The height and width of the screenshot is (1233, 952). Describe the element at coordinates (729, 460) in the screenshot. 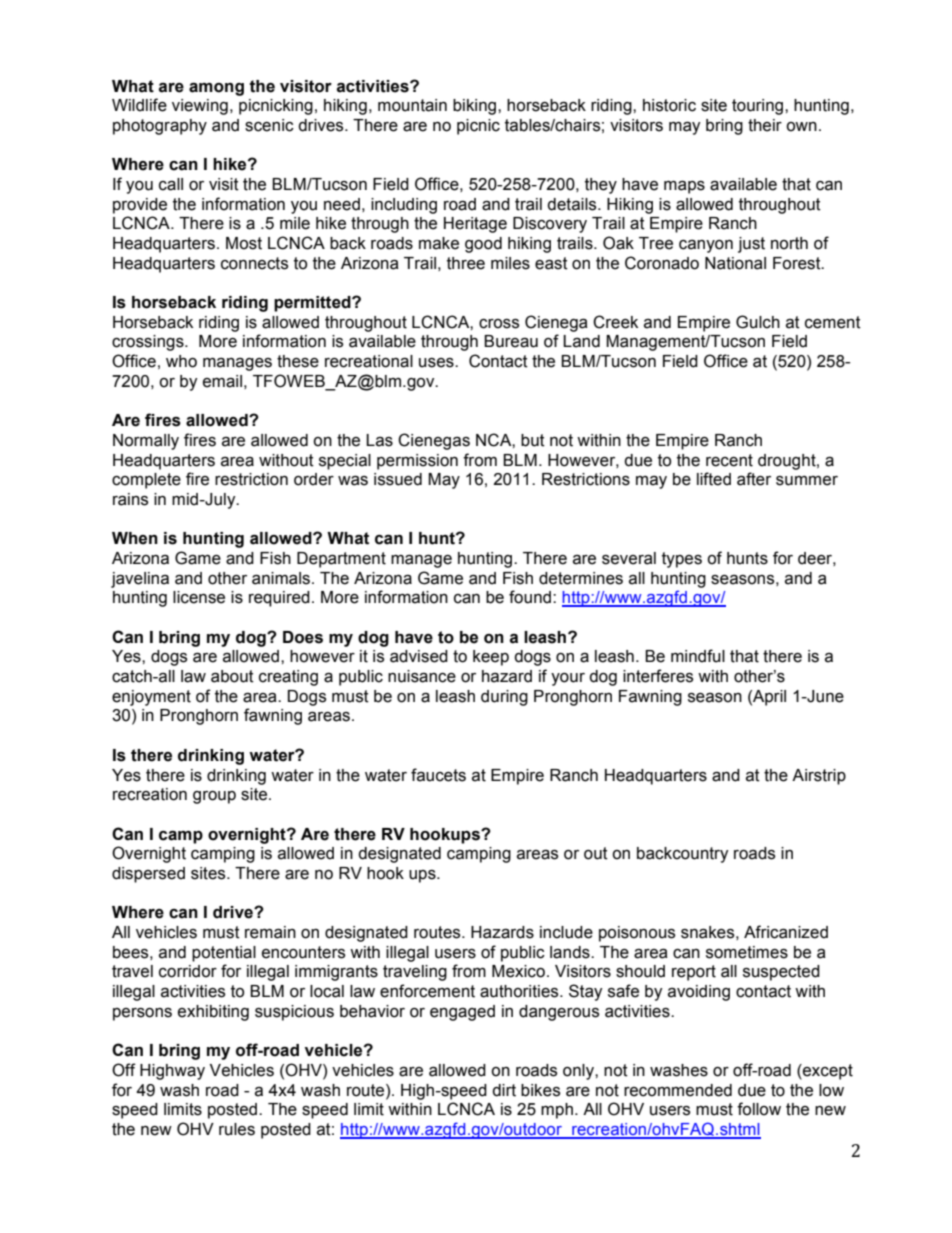

I see `recent` at that location.
